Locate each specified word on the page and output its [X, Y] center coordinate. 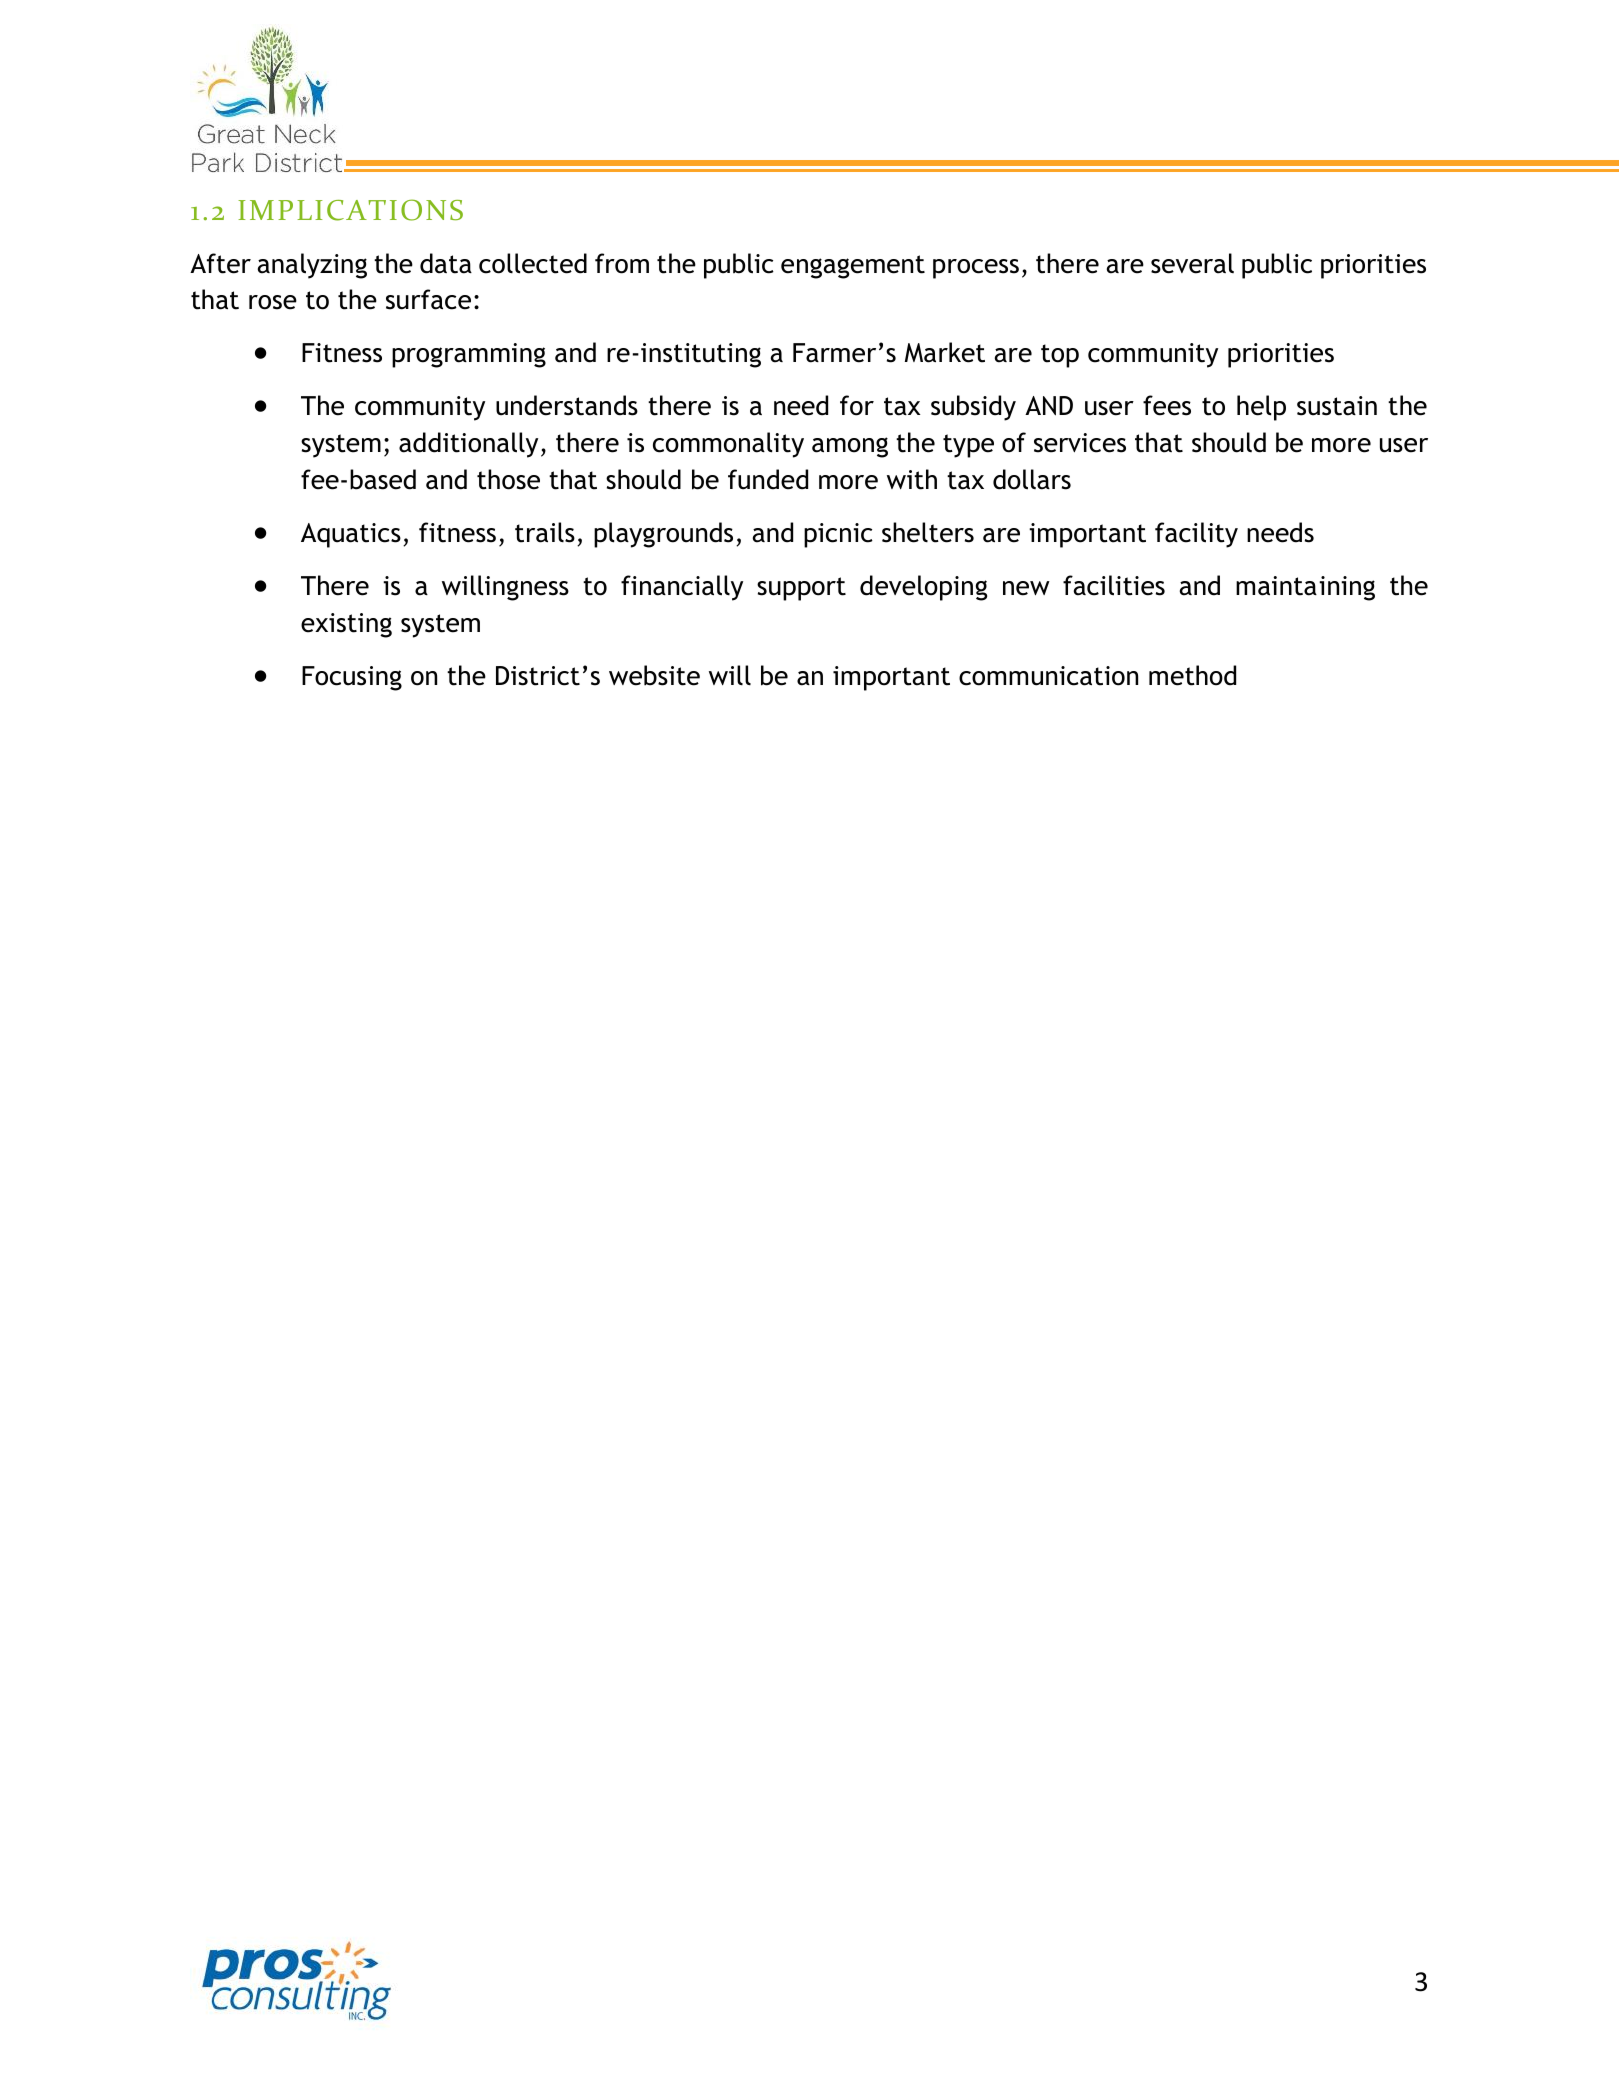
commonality [728, 445]
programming [469, 355]
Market [945, 352]
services [1080, 443]
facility [1196, 535]
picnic [838, 535]
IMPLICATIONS [350, 210]
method [1192, 675]
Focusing [352, 678]
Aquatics [351, 535]
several [1192, 263]
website [654, 675]
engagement [853, 267]
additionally [468, 445]
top [1060, 356]
